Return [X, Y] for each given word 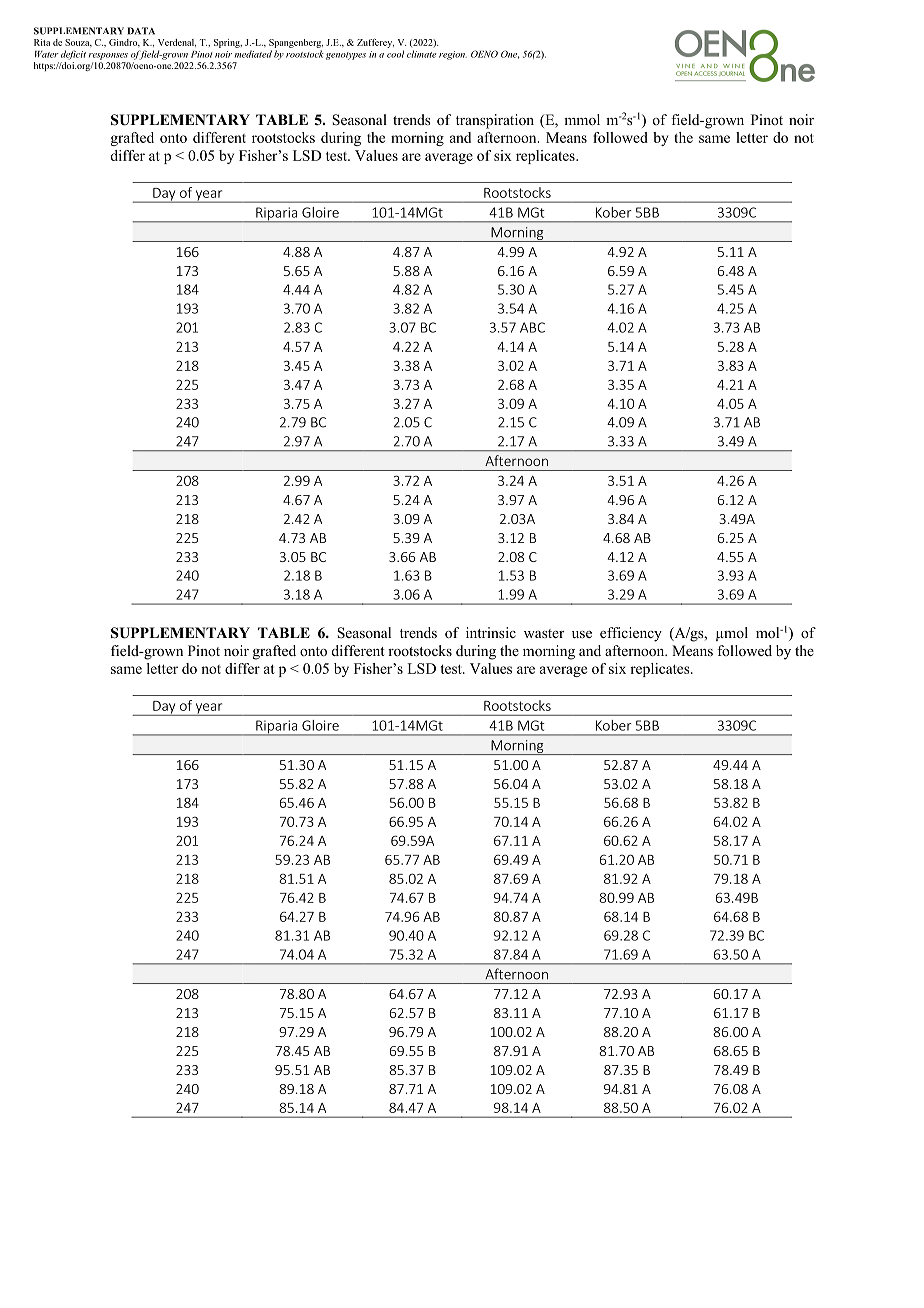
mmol [582, 119]
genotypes [346, 56]
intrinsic [491, 632]
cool [395, 54]
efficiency [631, 634]
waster [544, 633]
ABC [532, 327]
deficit [73, 55]
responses [108, 56]
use [582, 634]
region [453, 55]
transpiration [495, 121]
